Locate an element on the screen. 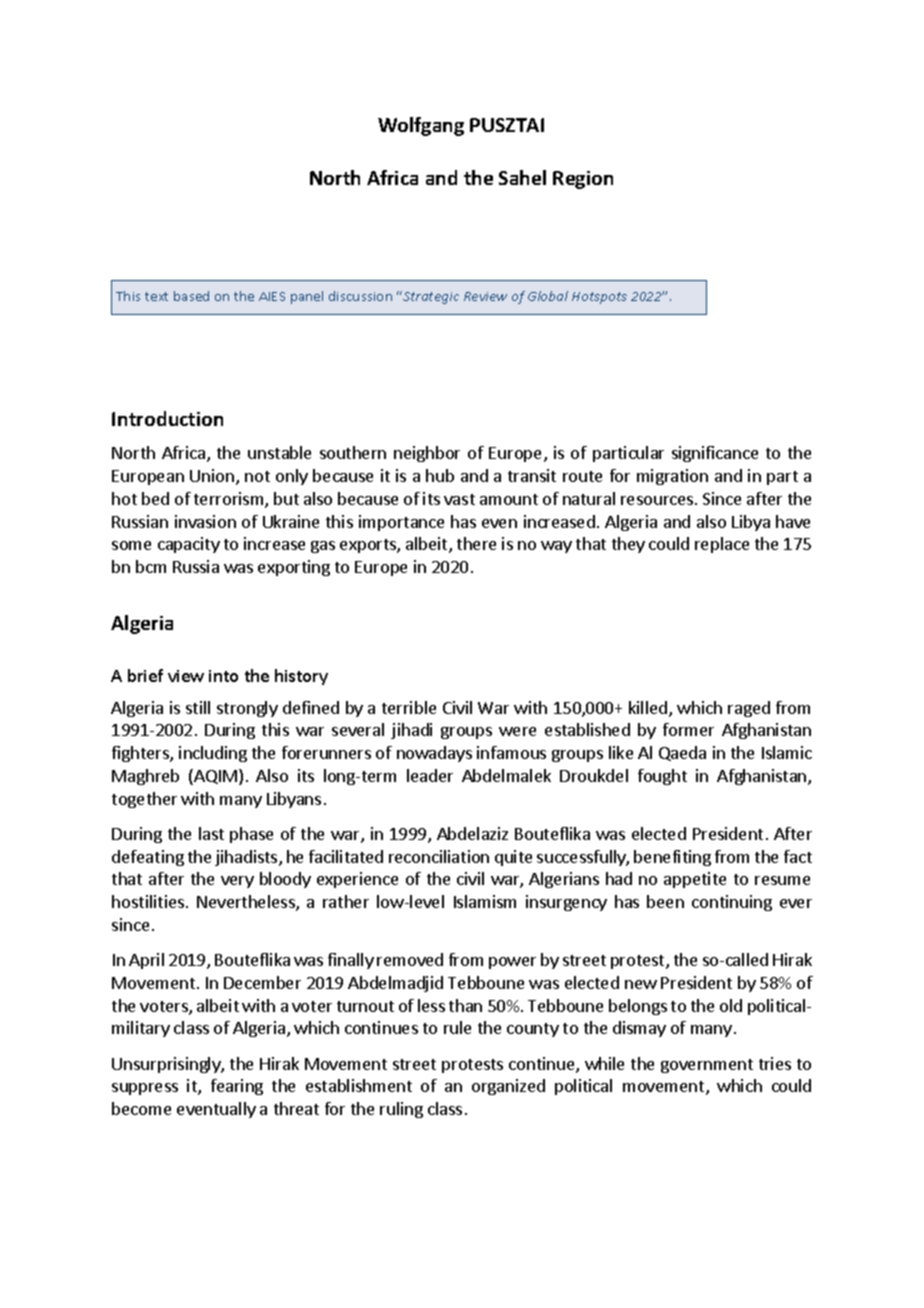 This screenshot has width=924, height=1308. based is located at coordinates (191, 296).
